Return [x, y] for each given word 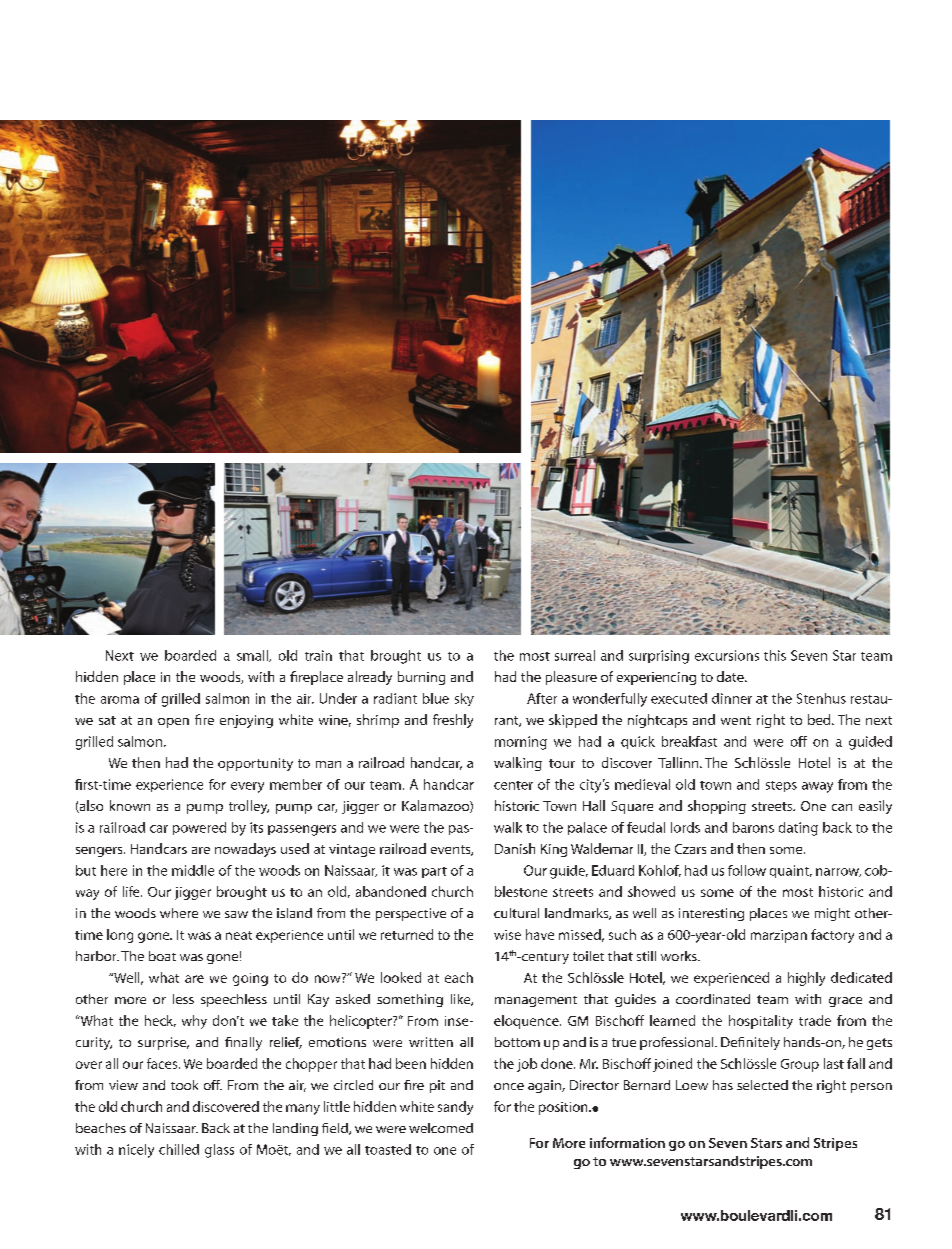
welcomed [441, 1128]
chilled [179, 1149]
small [253, 656]
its [256, 827]
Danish [515, 848]
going [250, 979]
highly [806, 979]
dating [798, 829]
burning [421, 678]
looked [401, 977]
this [775, 655]
